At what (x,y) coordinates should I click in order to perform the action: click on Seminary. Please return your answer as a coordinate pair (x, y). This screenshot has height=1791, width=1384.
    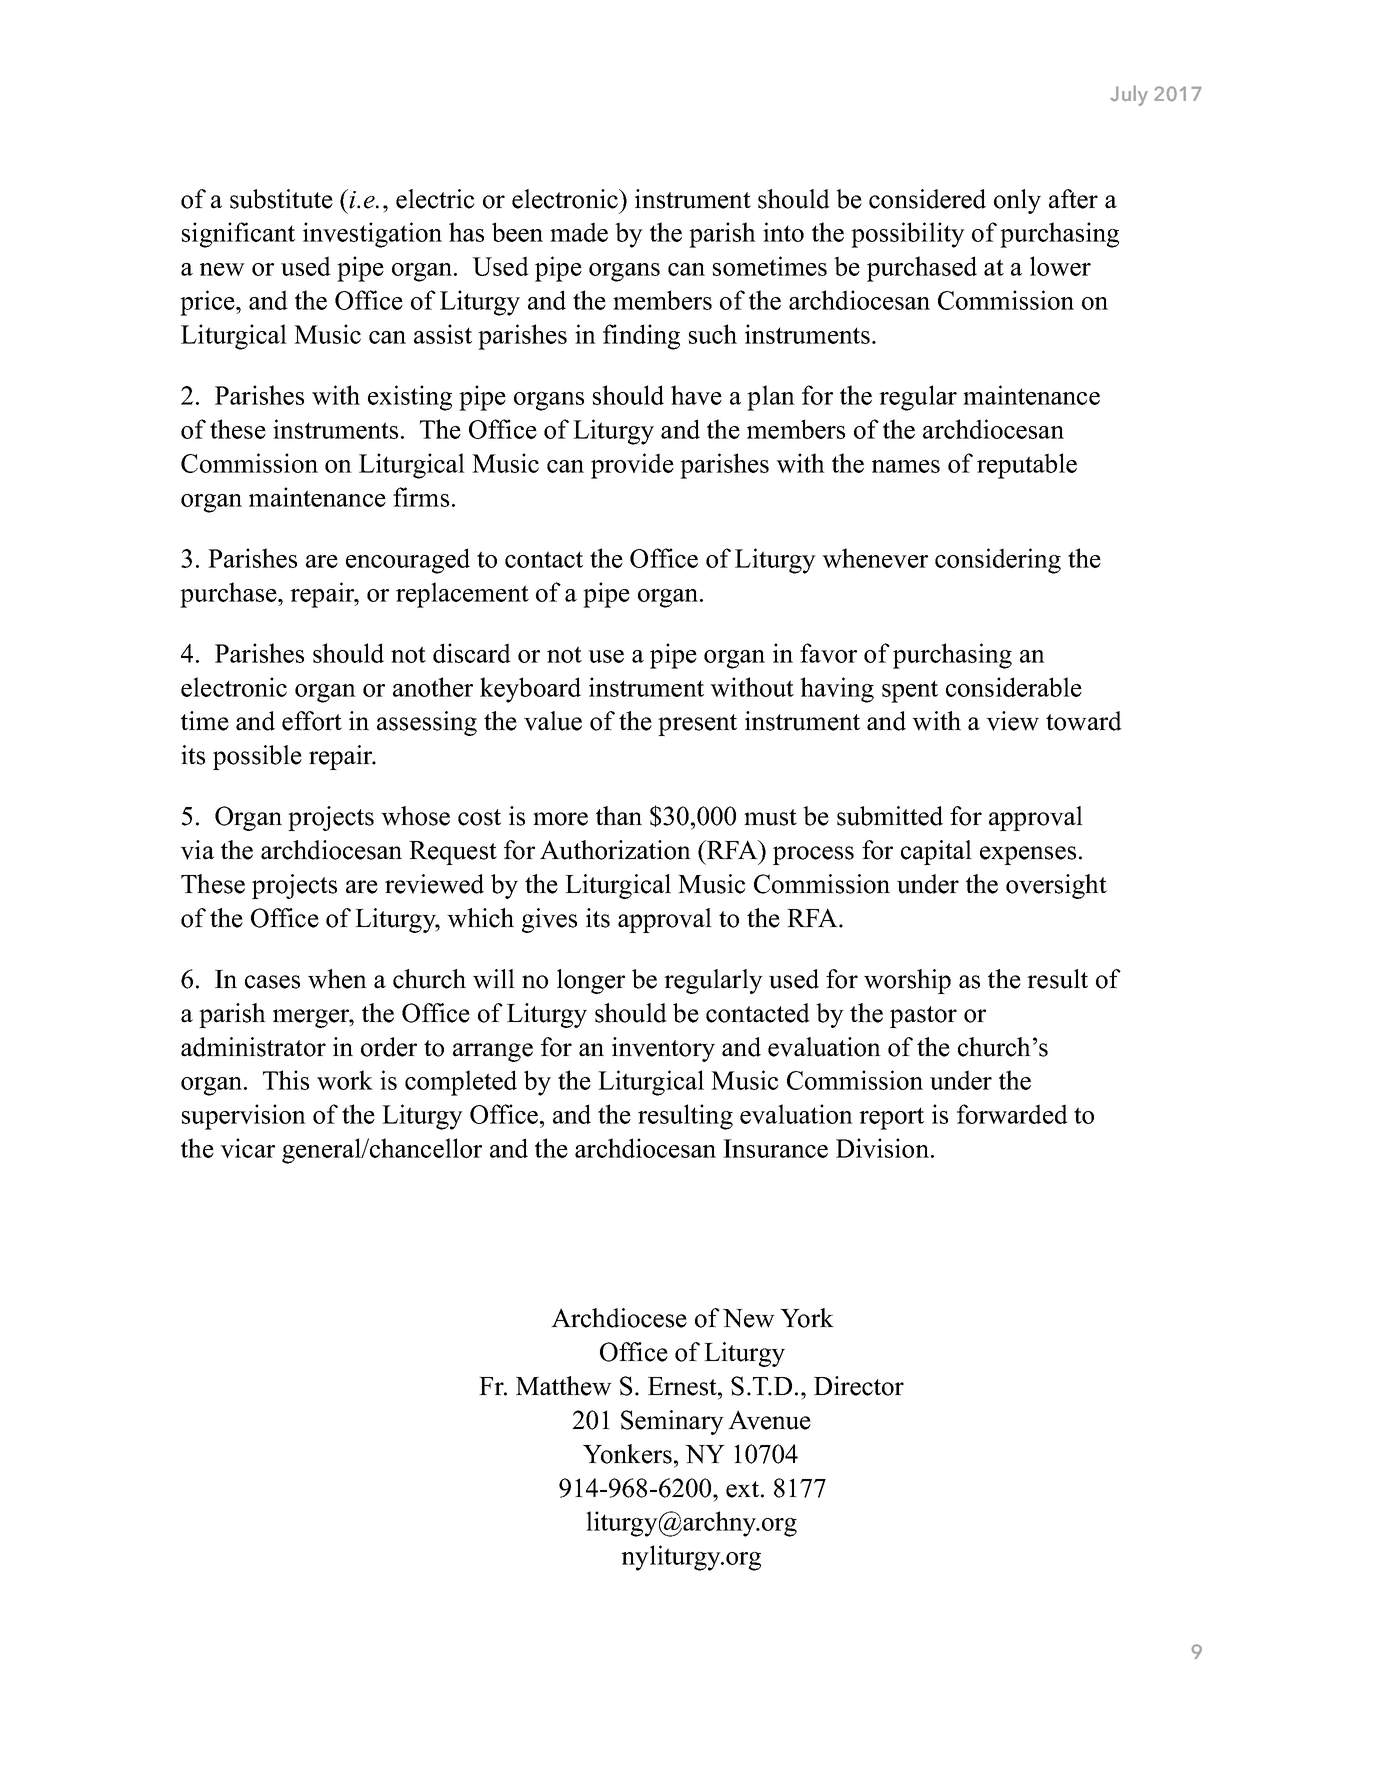
    Looking at the image, I should click on (672, 1422).
